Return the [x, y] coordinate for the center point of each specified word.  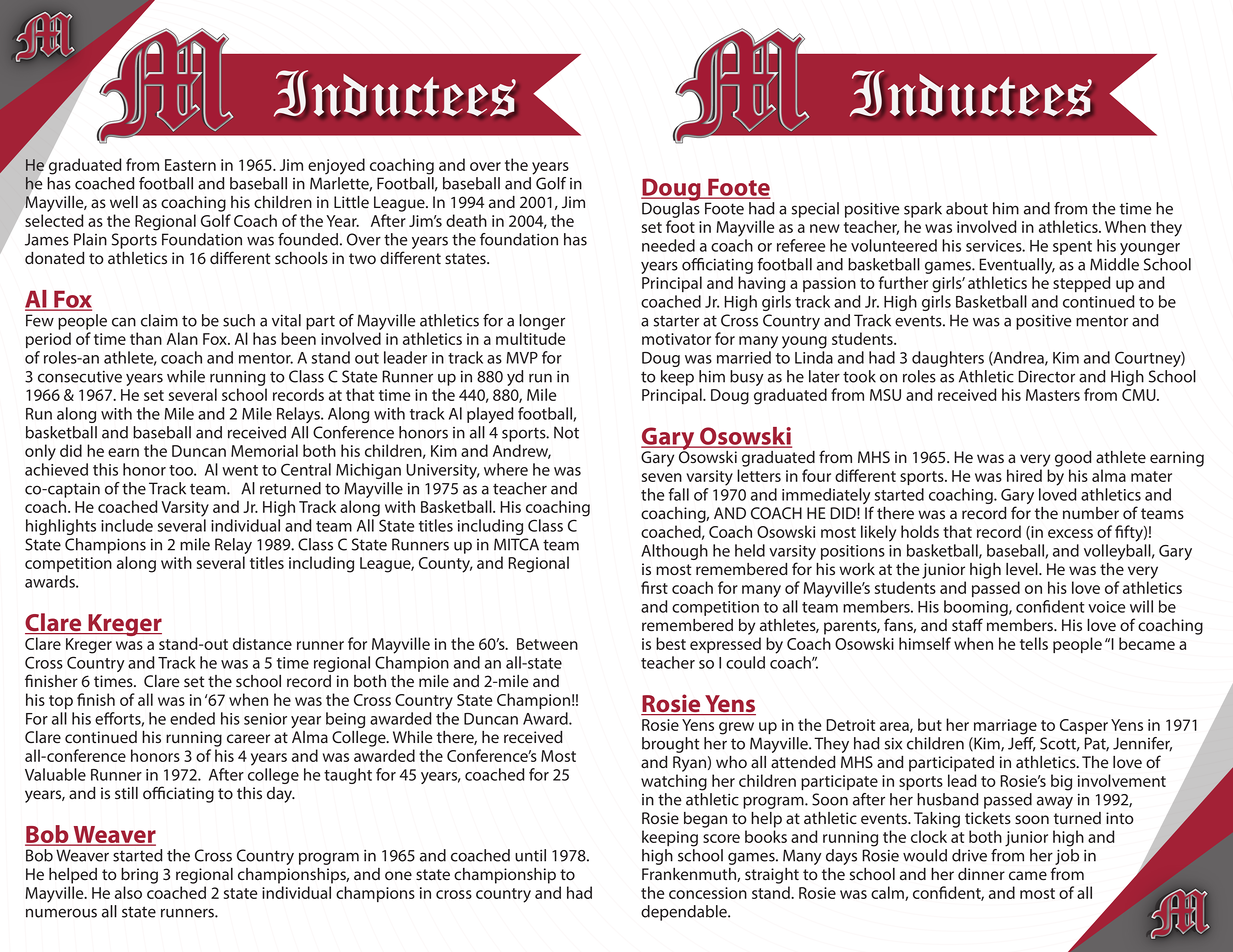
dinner [981, 874]
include [127, 525]
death [466, 220]
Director [1046, 376]
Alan [182, 338]
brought [671, 745]
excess [1070, 533]
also [128, 892]
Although [674, 552]
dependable [685, 913]
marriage [1005, 727]
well [124, 202]
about [967, 208]
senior [265, 719]
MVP [522, 358]
